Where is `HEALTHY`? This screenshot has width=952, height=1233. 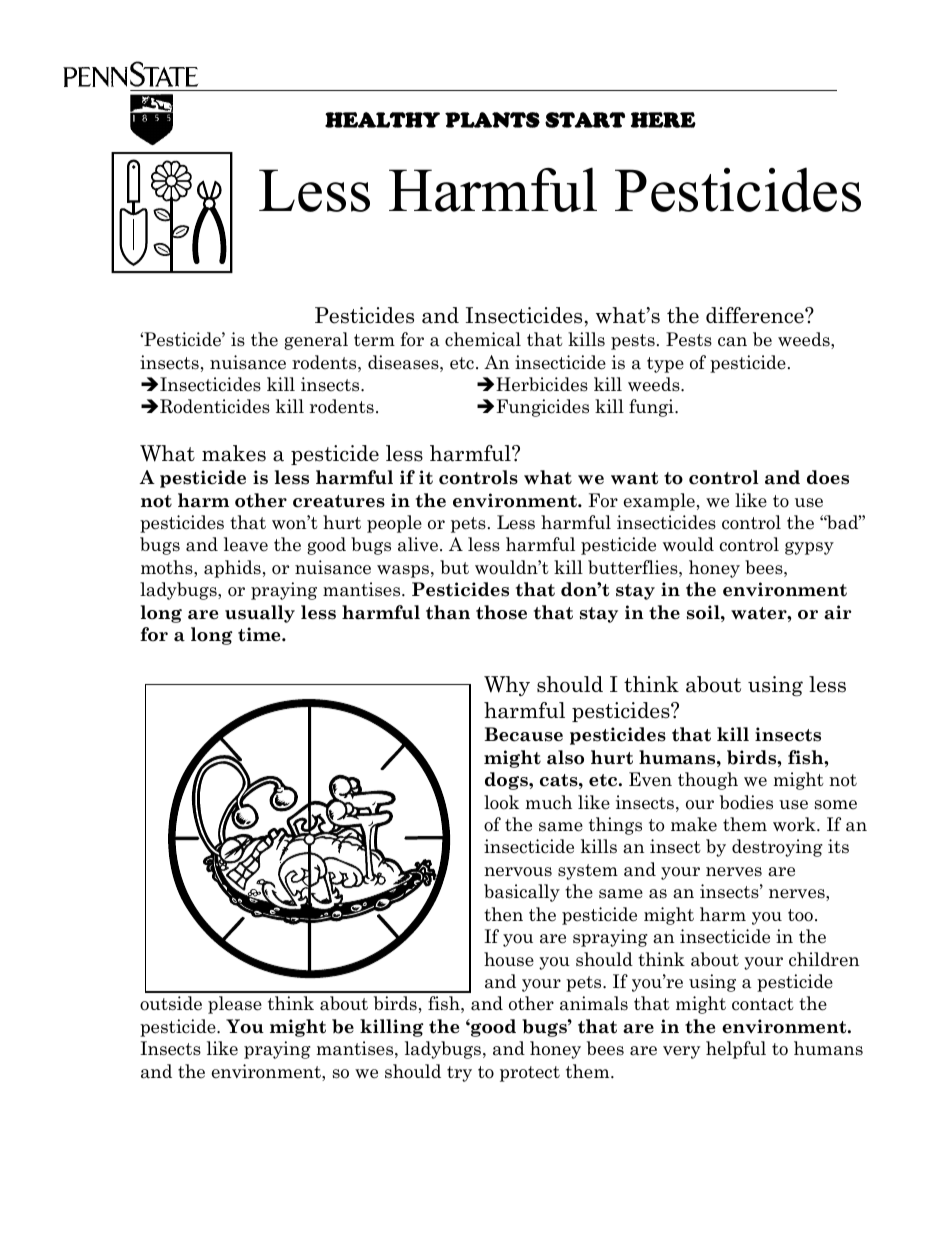 HEALTHY is located at coordinates (382, 120).
